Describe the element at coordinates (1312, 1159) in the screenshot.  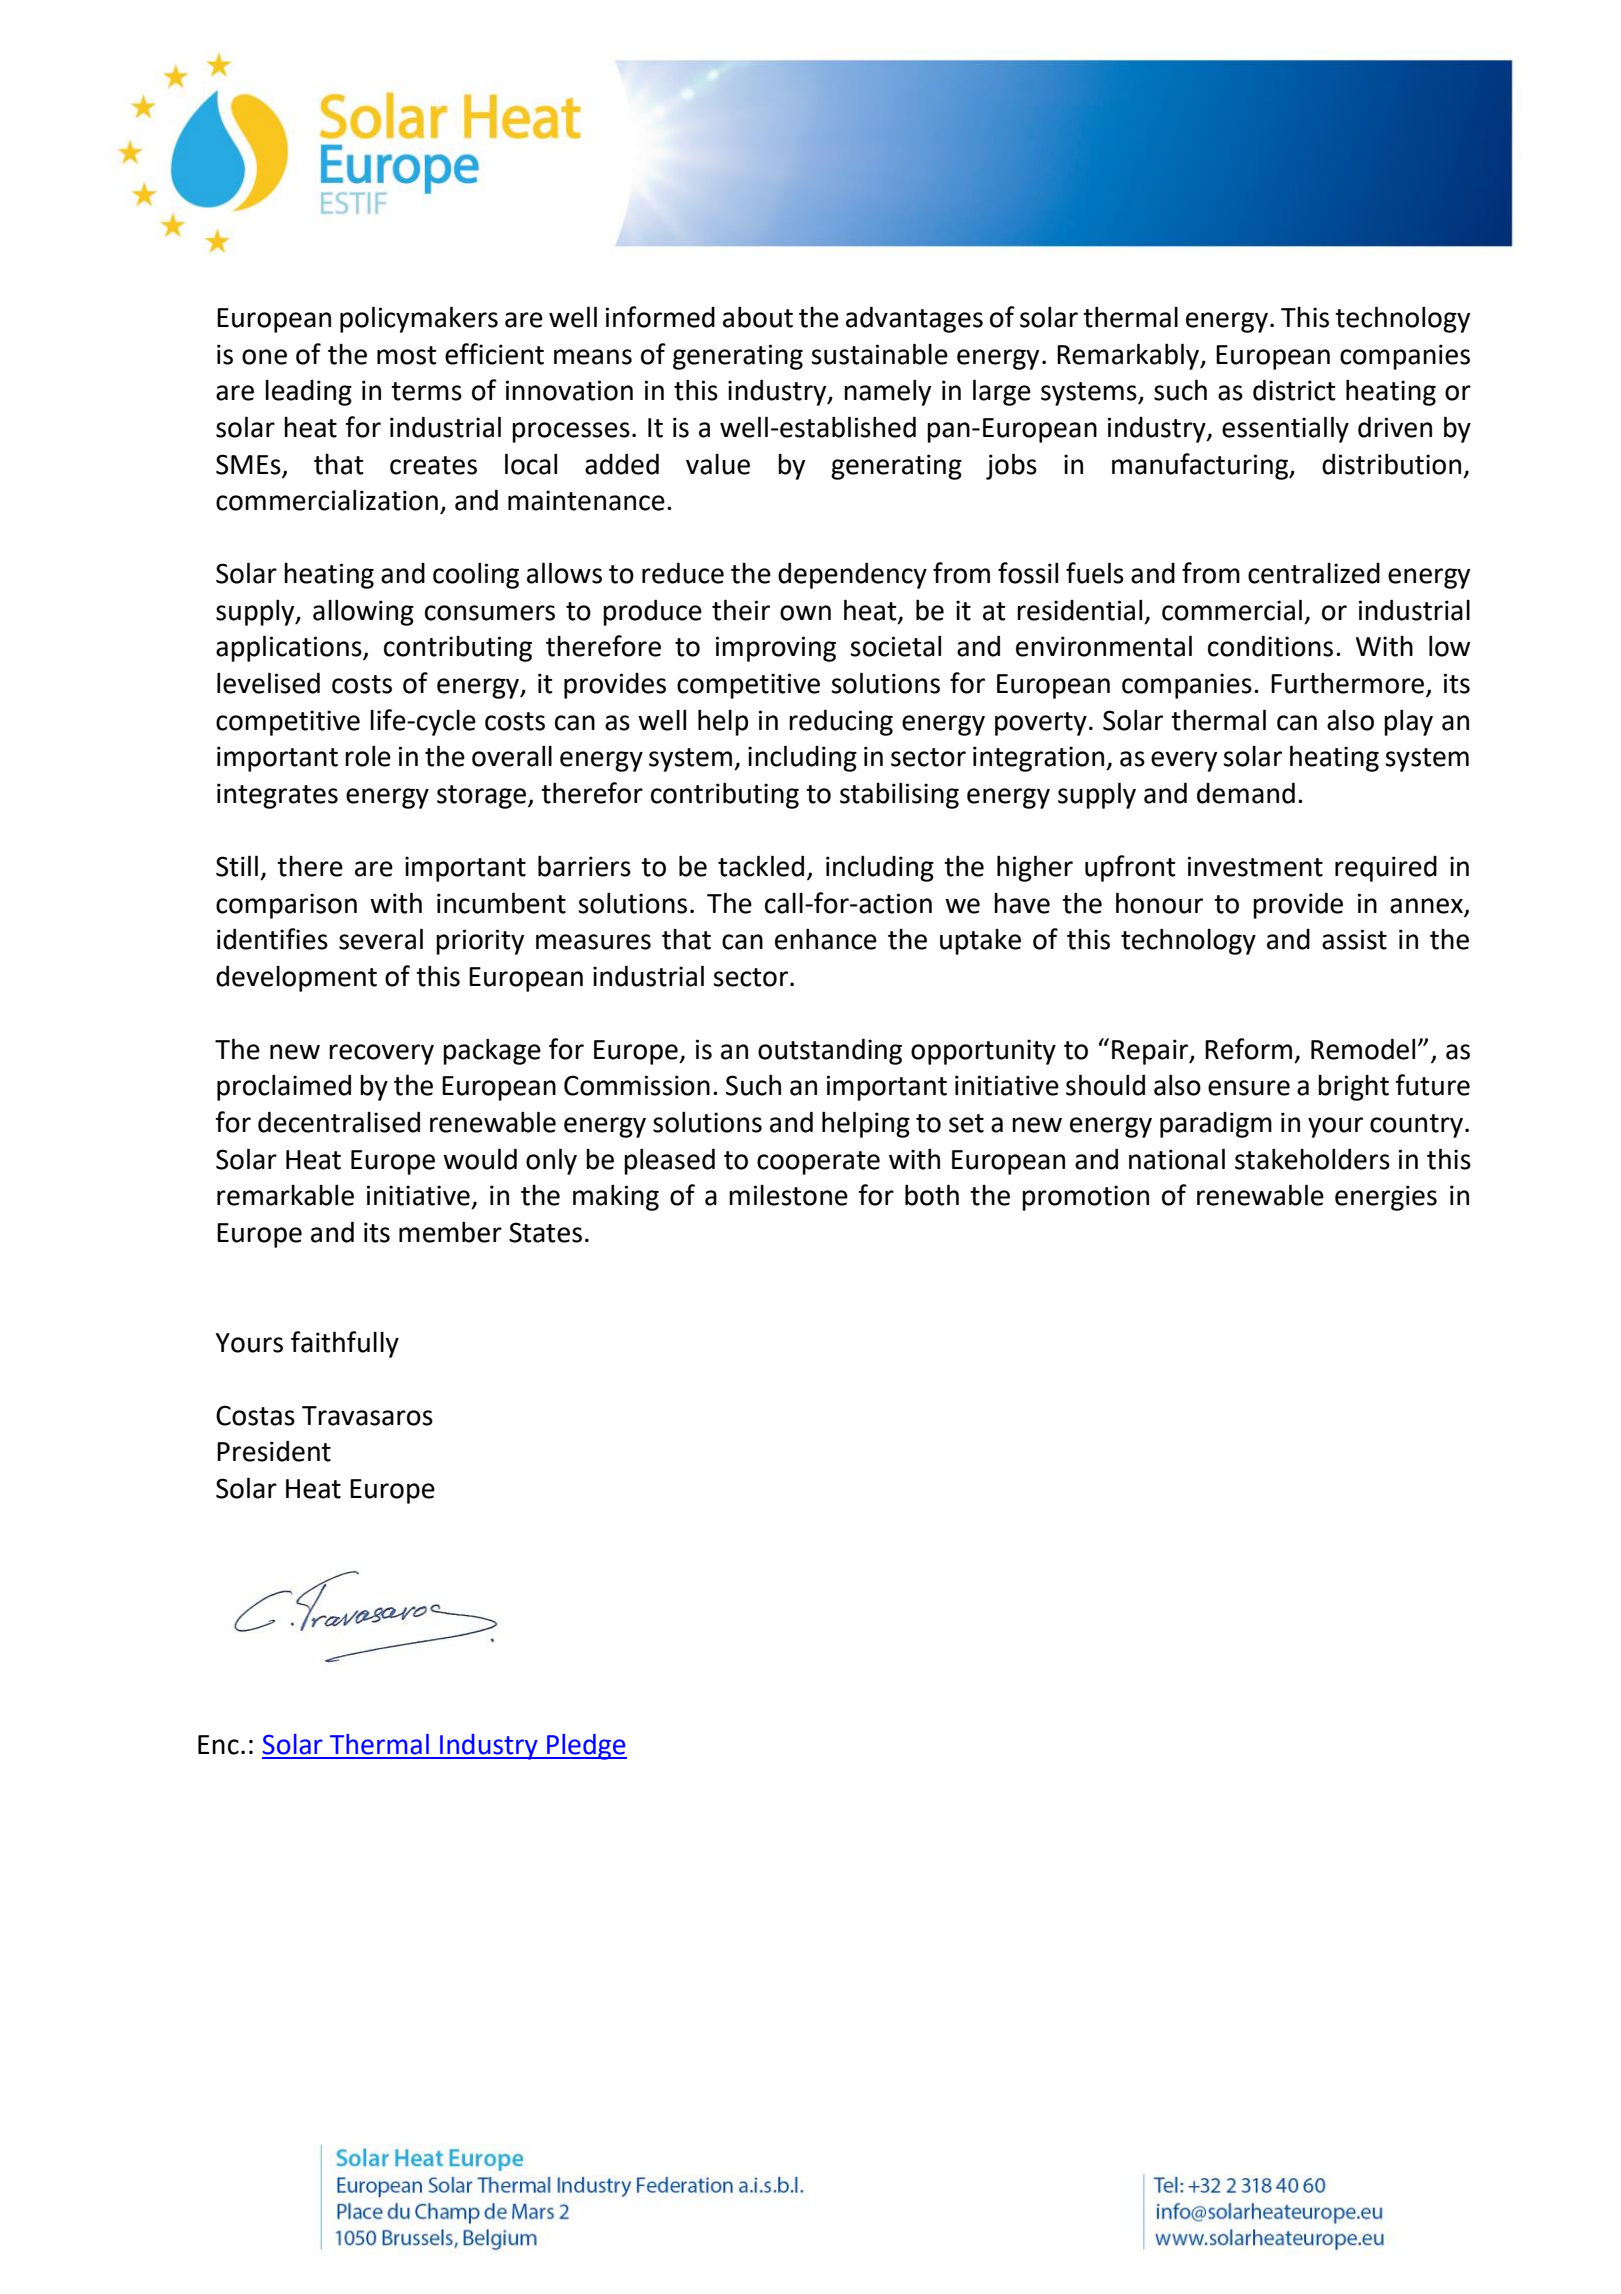
I see `stakeholders` at that location.
